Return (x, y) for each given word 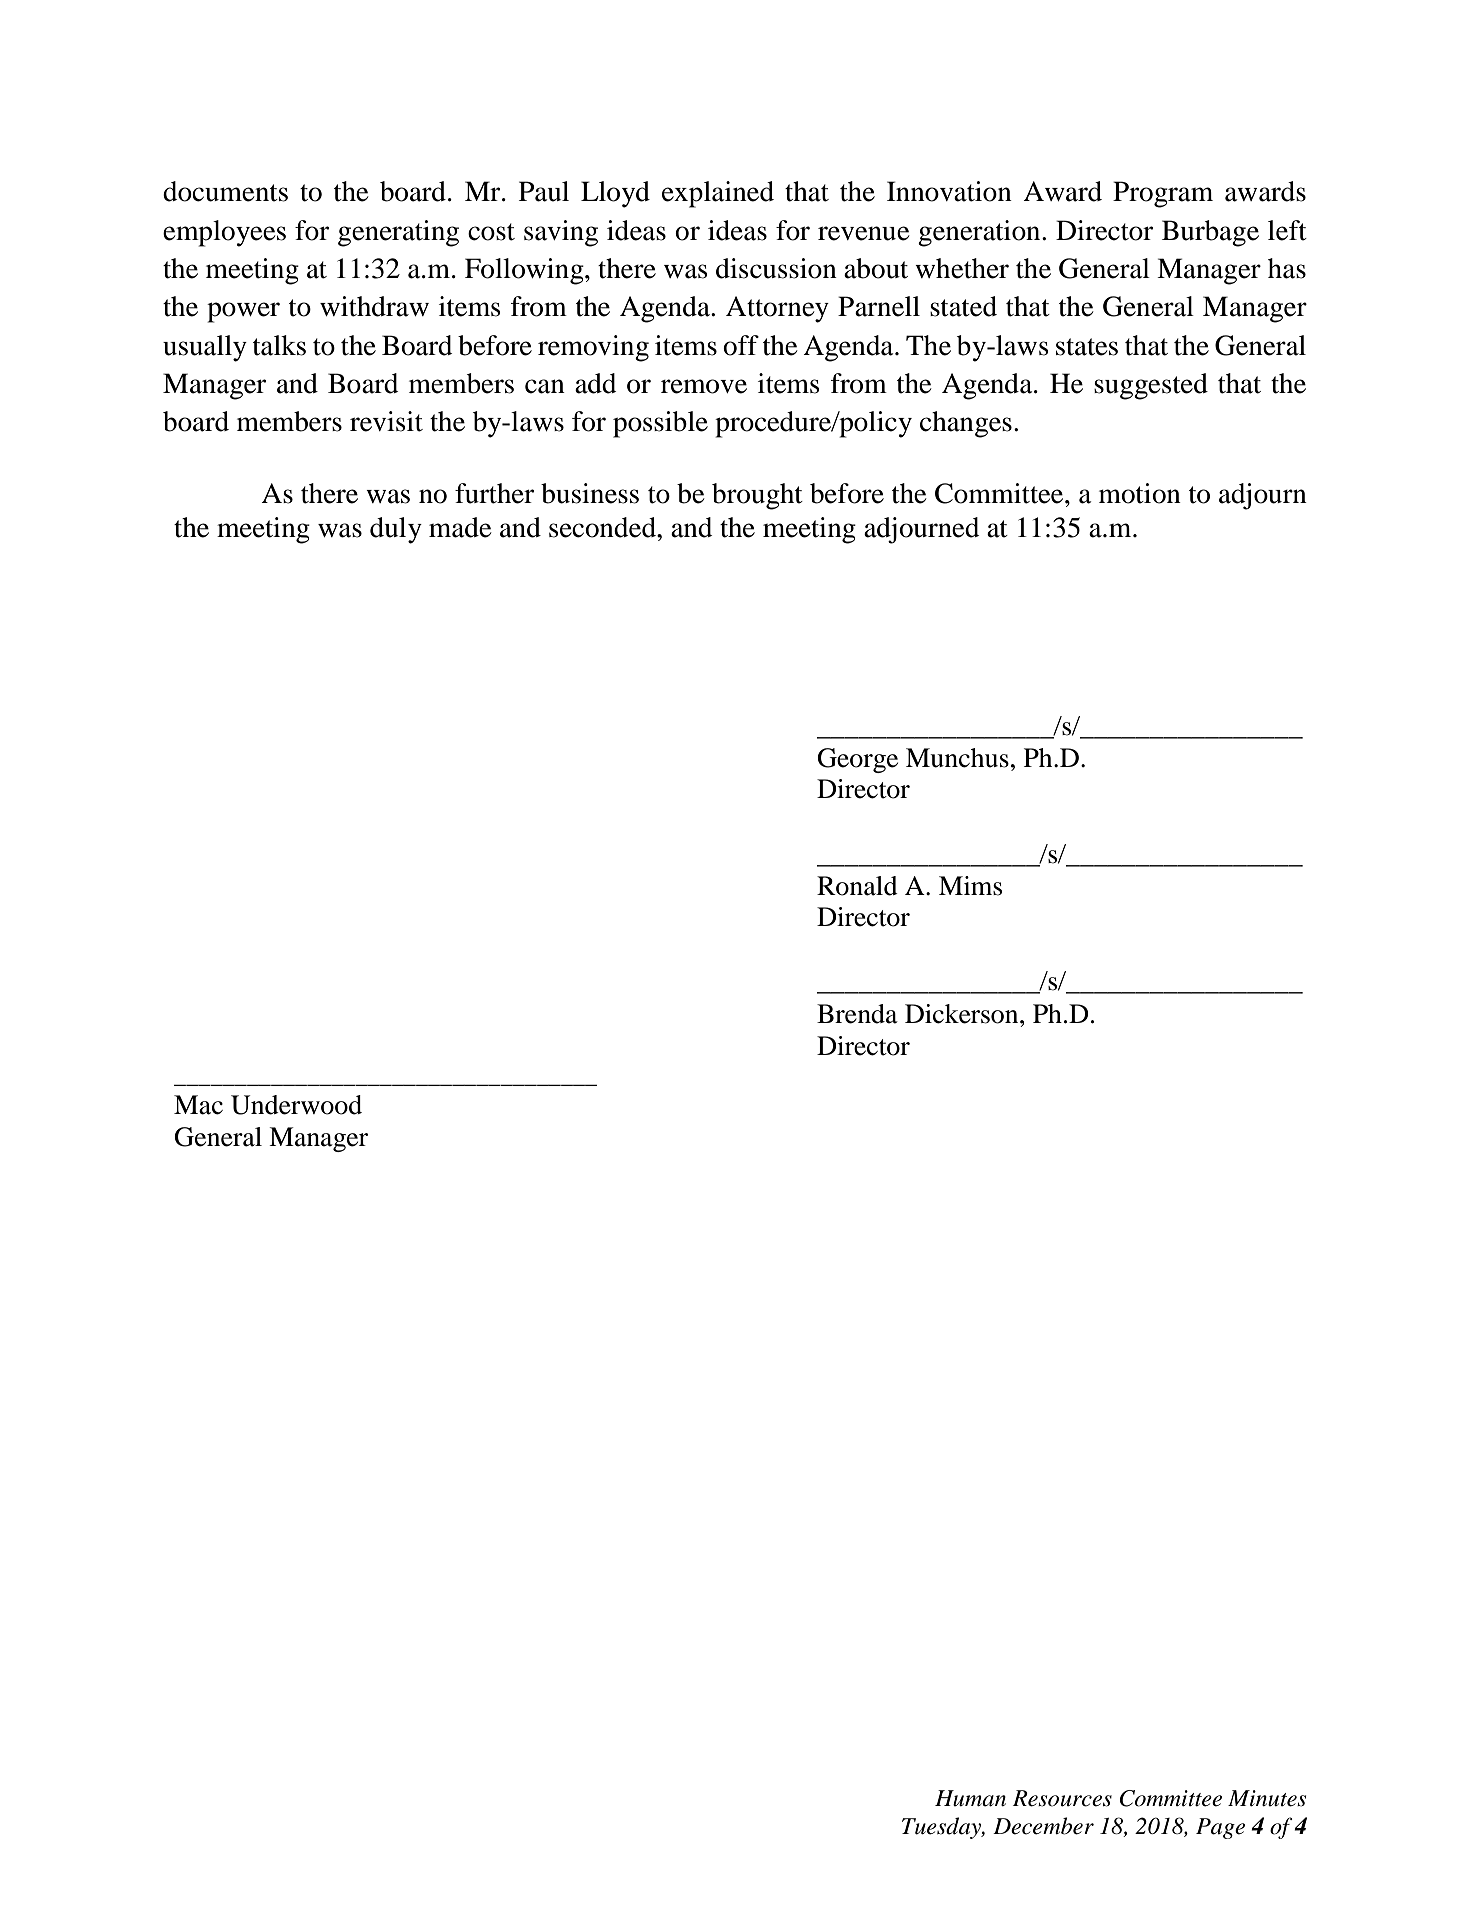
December (1043, 1826)
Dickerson (963, 1014)
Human (970, 1798)
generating (398, 233)
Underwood (296, 1105)
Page (1220, 1828)
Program (1163, 194)
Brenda (857, 1014)
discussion (776, 268)
